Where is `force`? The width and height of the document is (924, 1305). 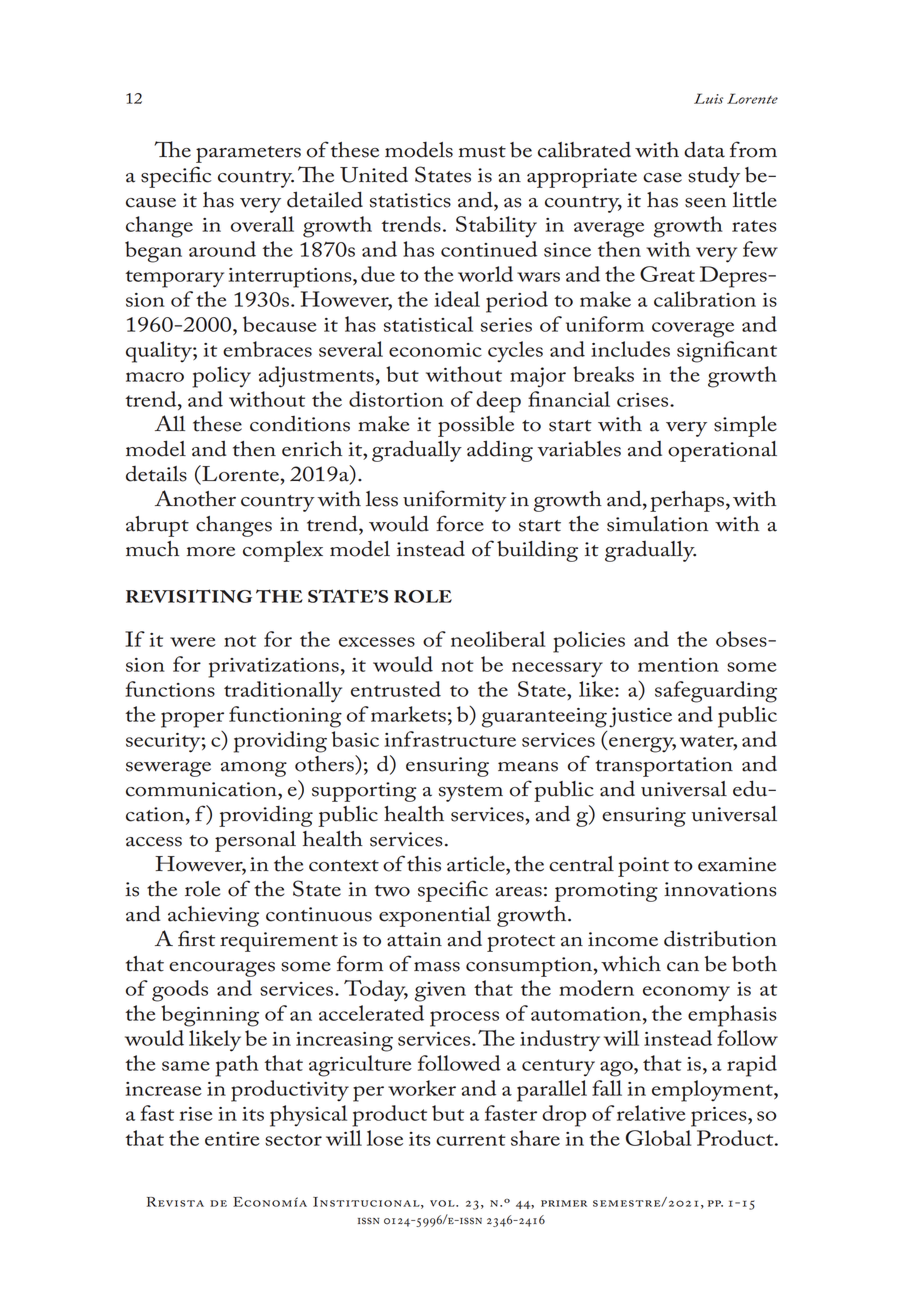 force is located at coordinates (460, 523).
